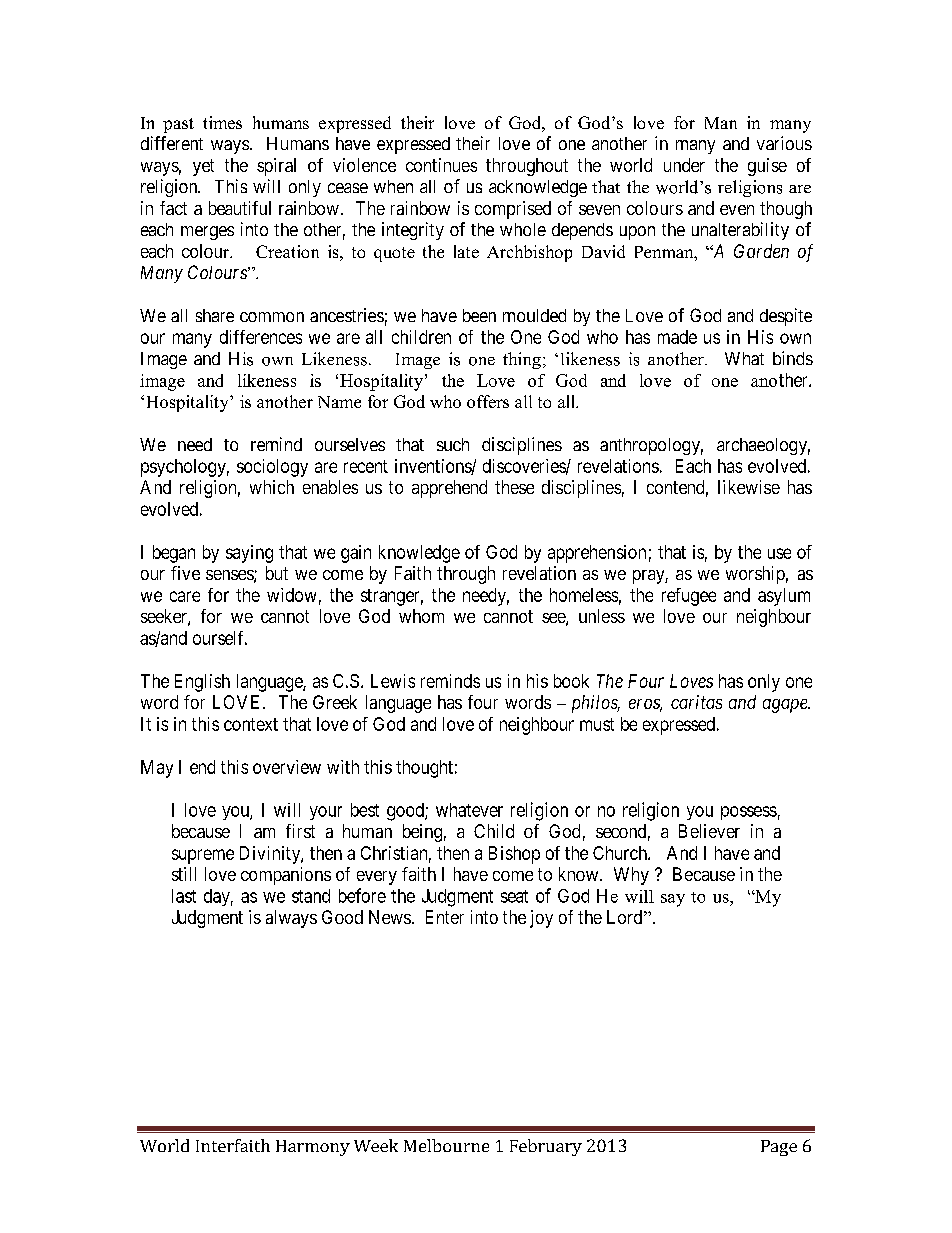 Image resolution: width=952 pixels, height=1233 pixels. What do you see at coordinates (689, 597) in the screenshot?
I see `refugee` at bounding box center [689, 597].
